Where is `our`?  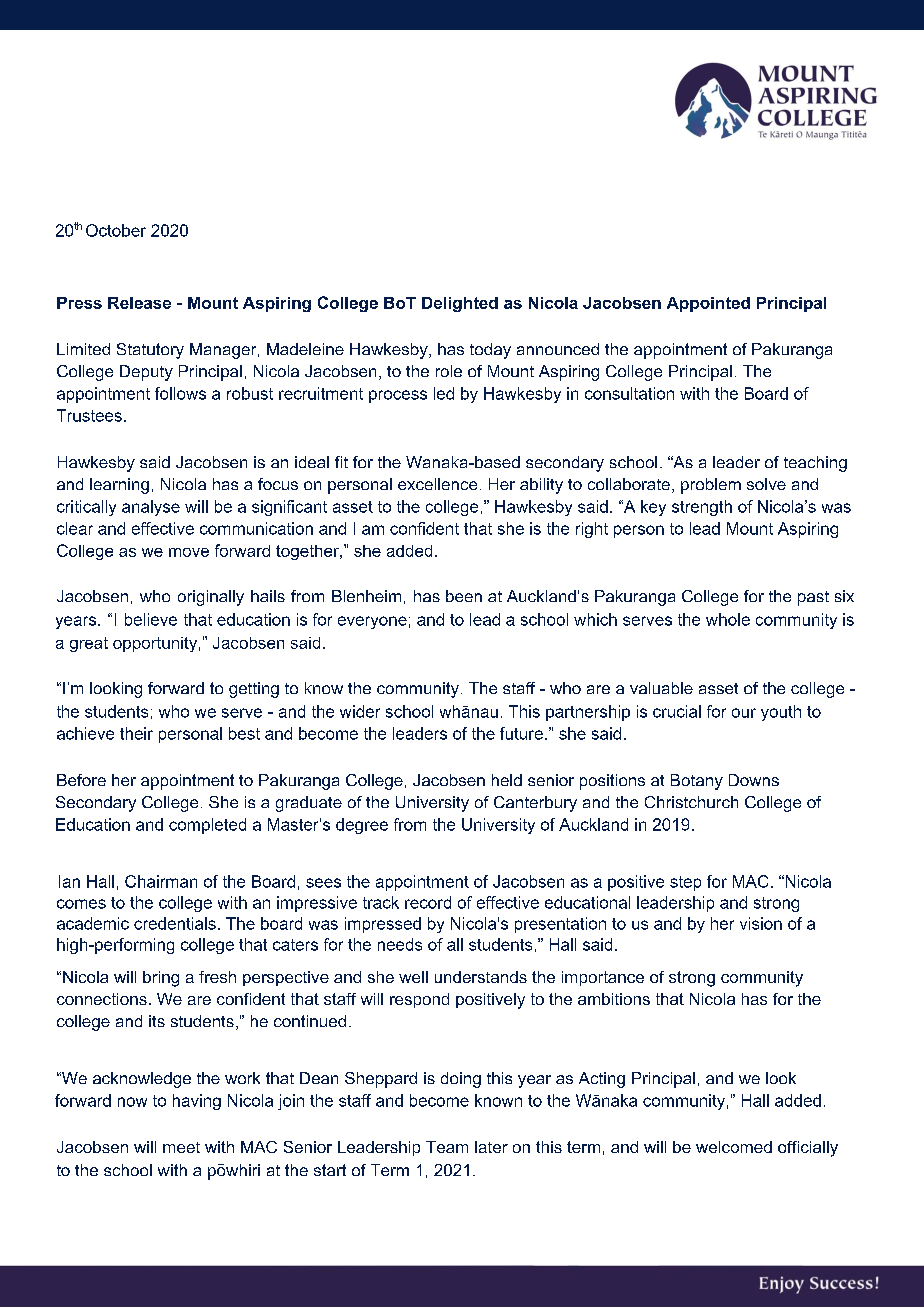
our is located at coordinates (744, 713).
